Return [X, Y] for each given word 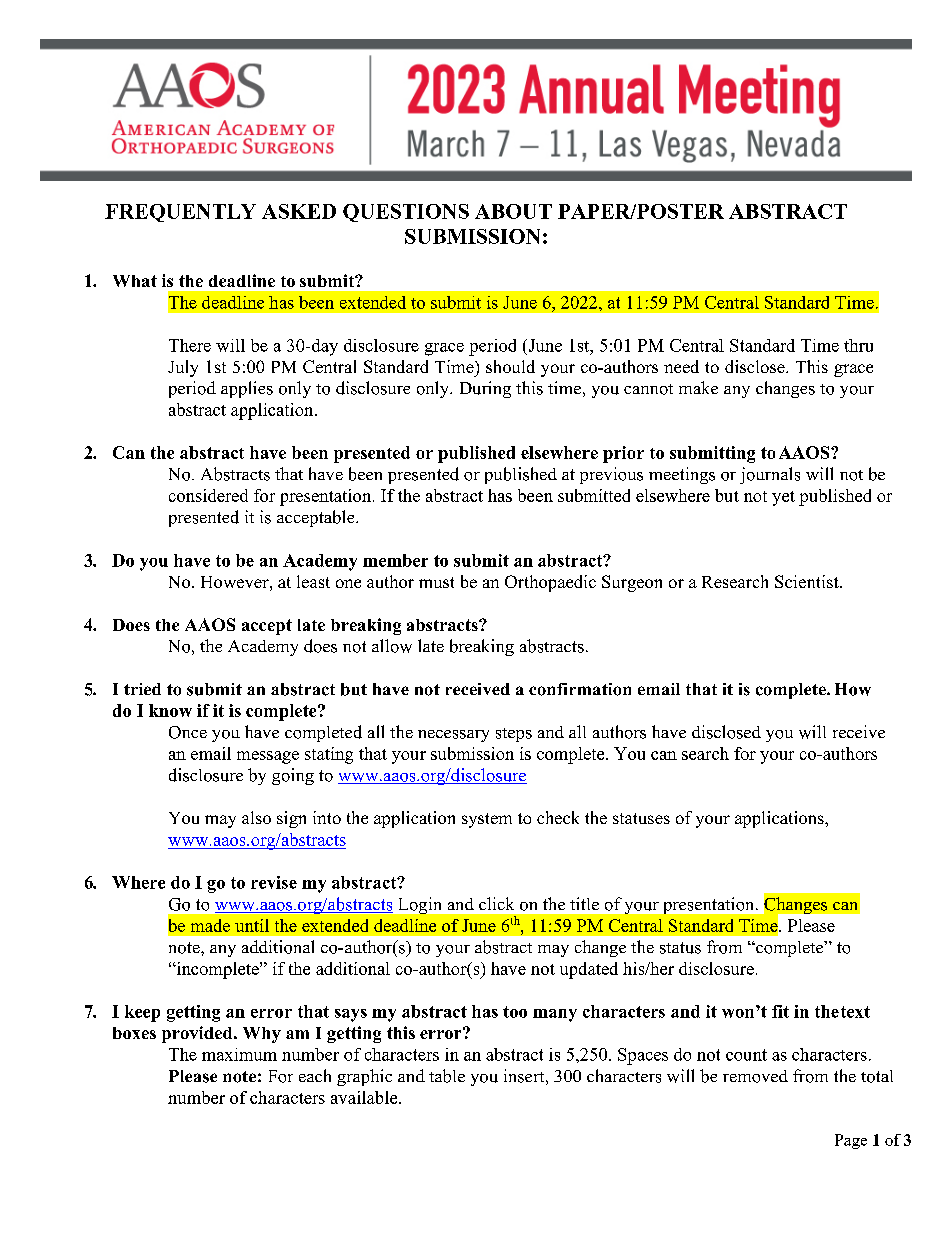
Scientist [808, 581]
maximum [239, 1054]
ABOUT [513, 211]
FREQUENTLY [180, 213]
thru [858, 345]
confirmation [580, 689]
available [365, 1097]
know [170, 710]
